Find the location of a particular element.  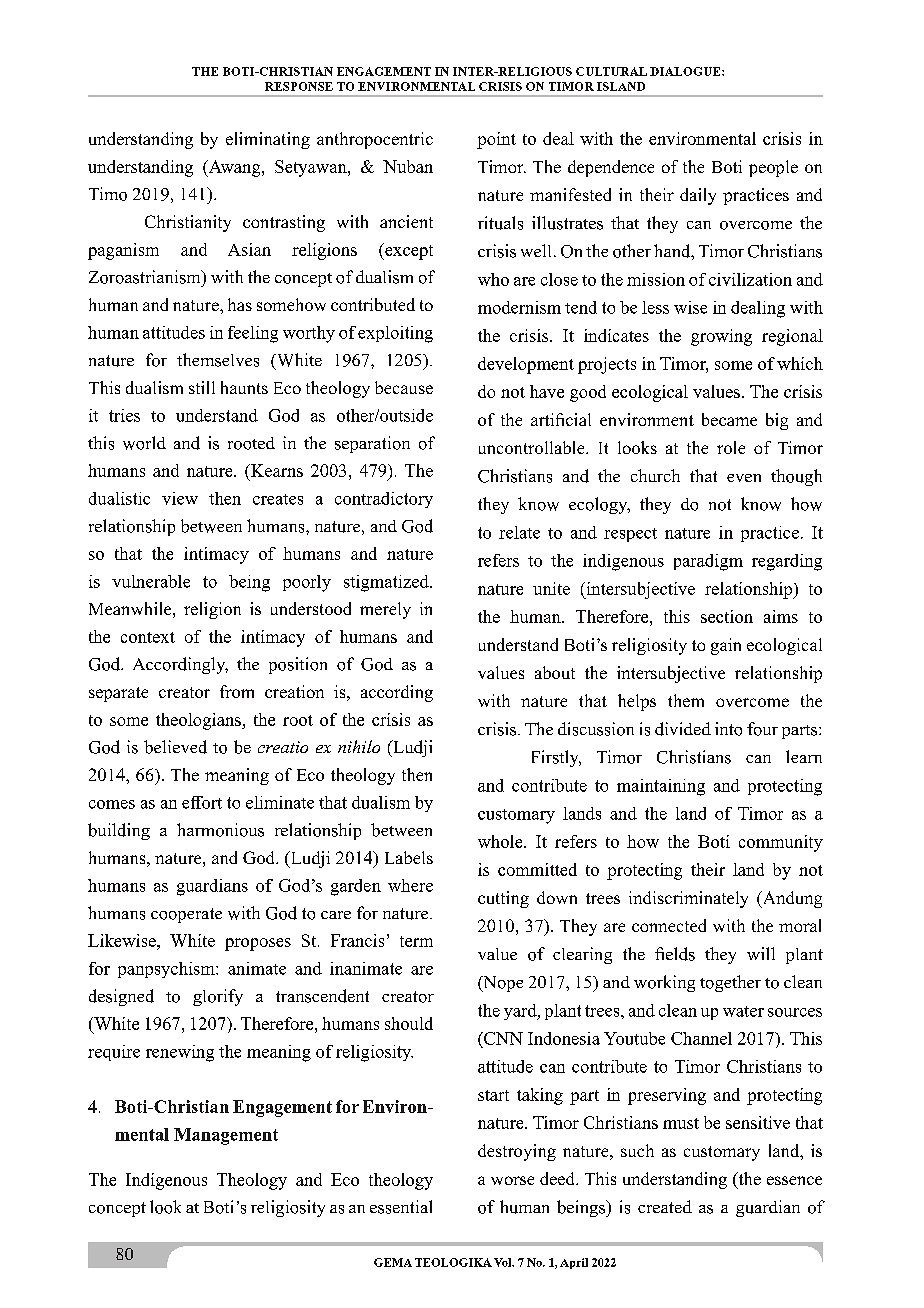

point is located at coordinates (496, 140).
